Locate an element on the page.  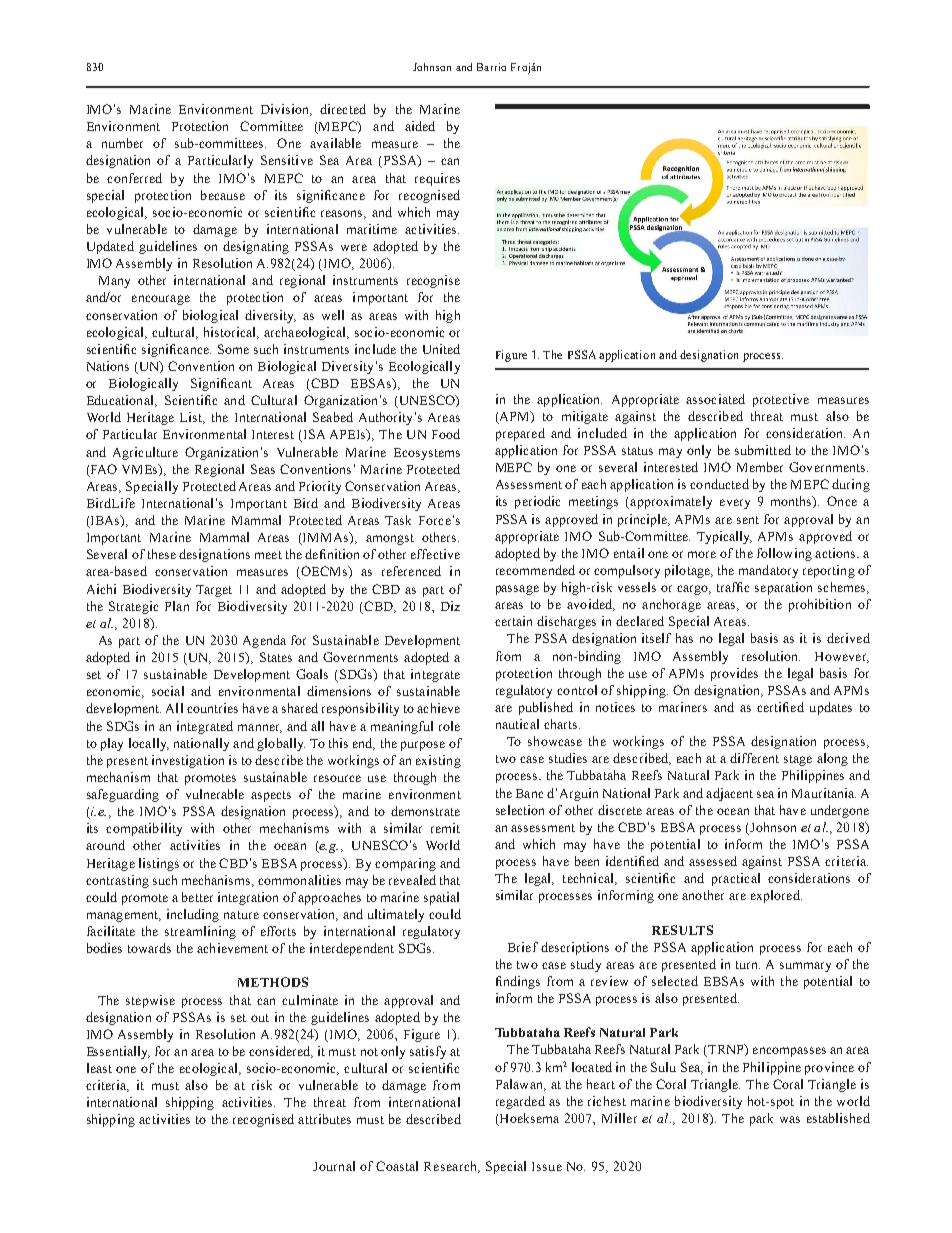
following is located at coordinates (784, 554).
